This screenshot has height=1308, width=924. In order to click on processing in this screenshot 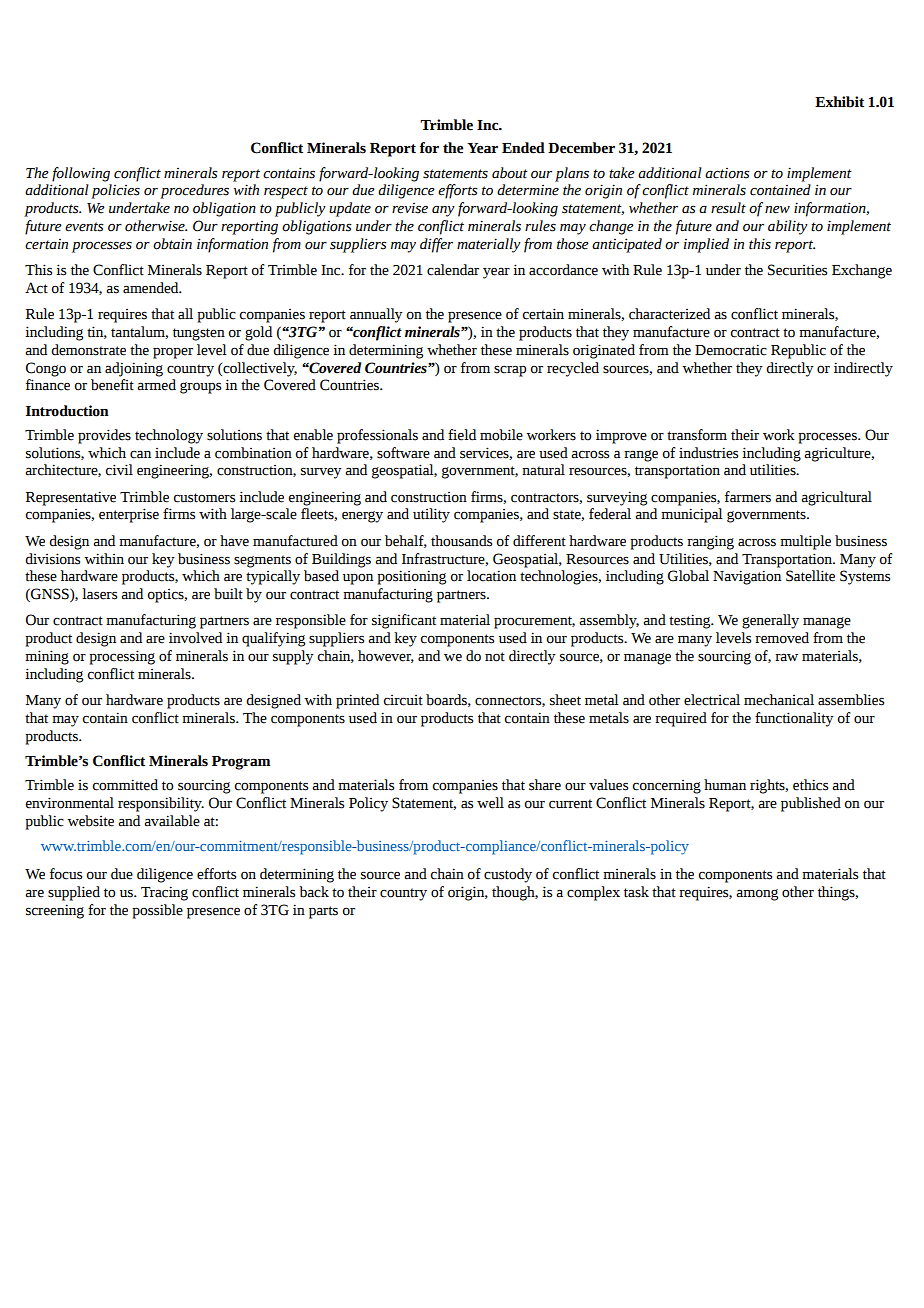, I will do `click(122, 657)`.
